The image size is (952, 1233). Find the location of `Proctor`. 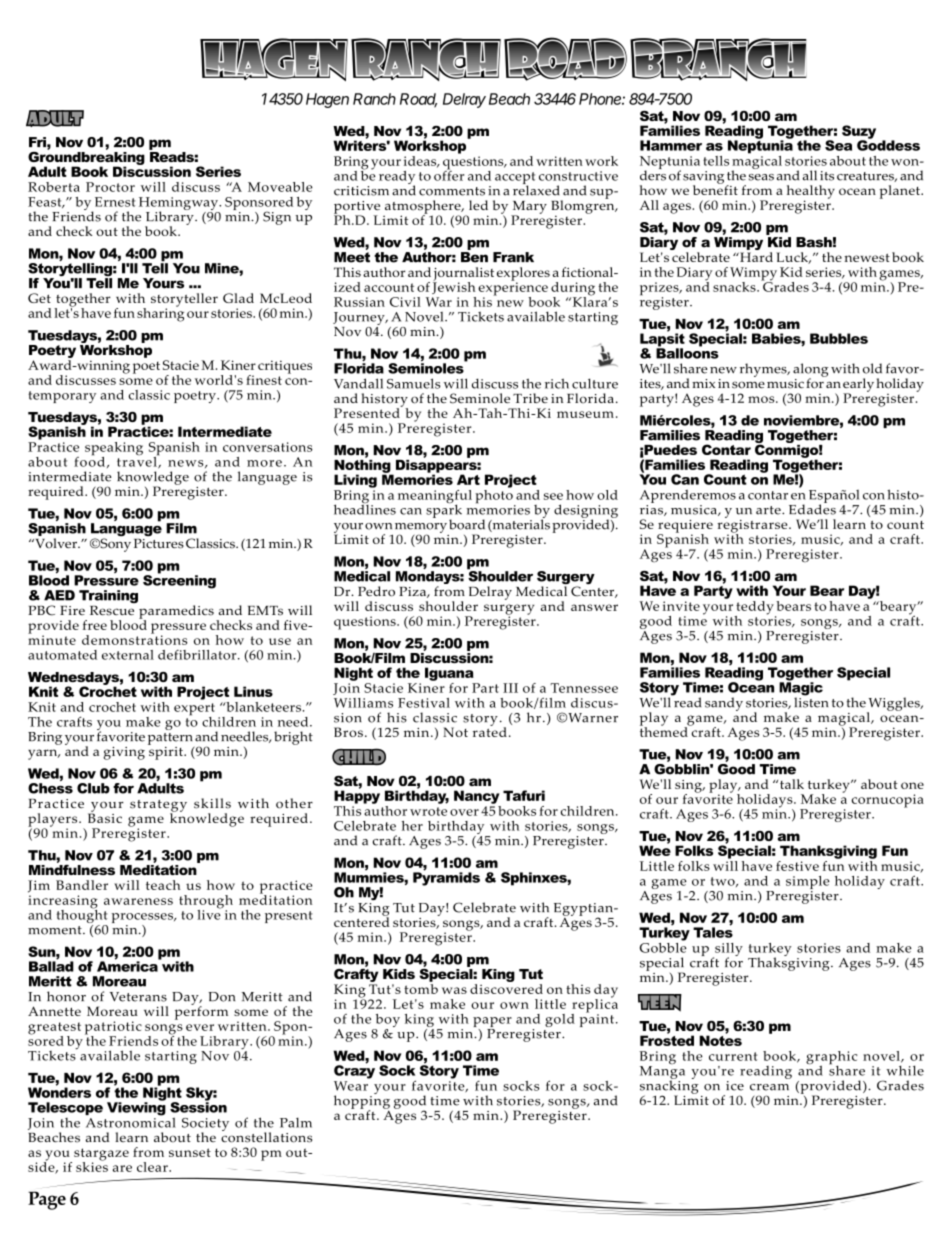

Proctor is located at coordinates (110, 187).
